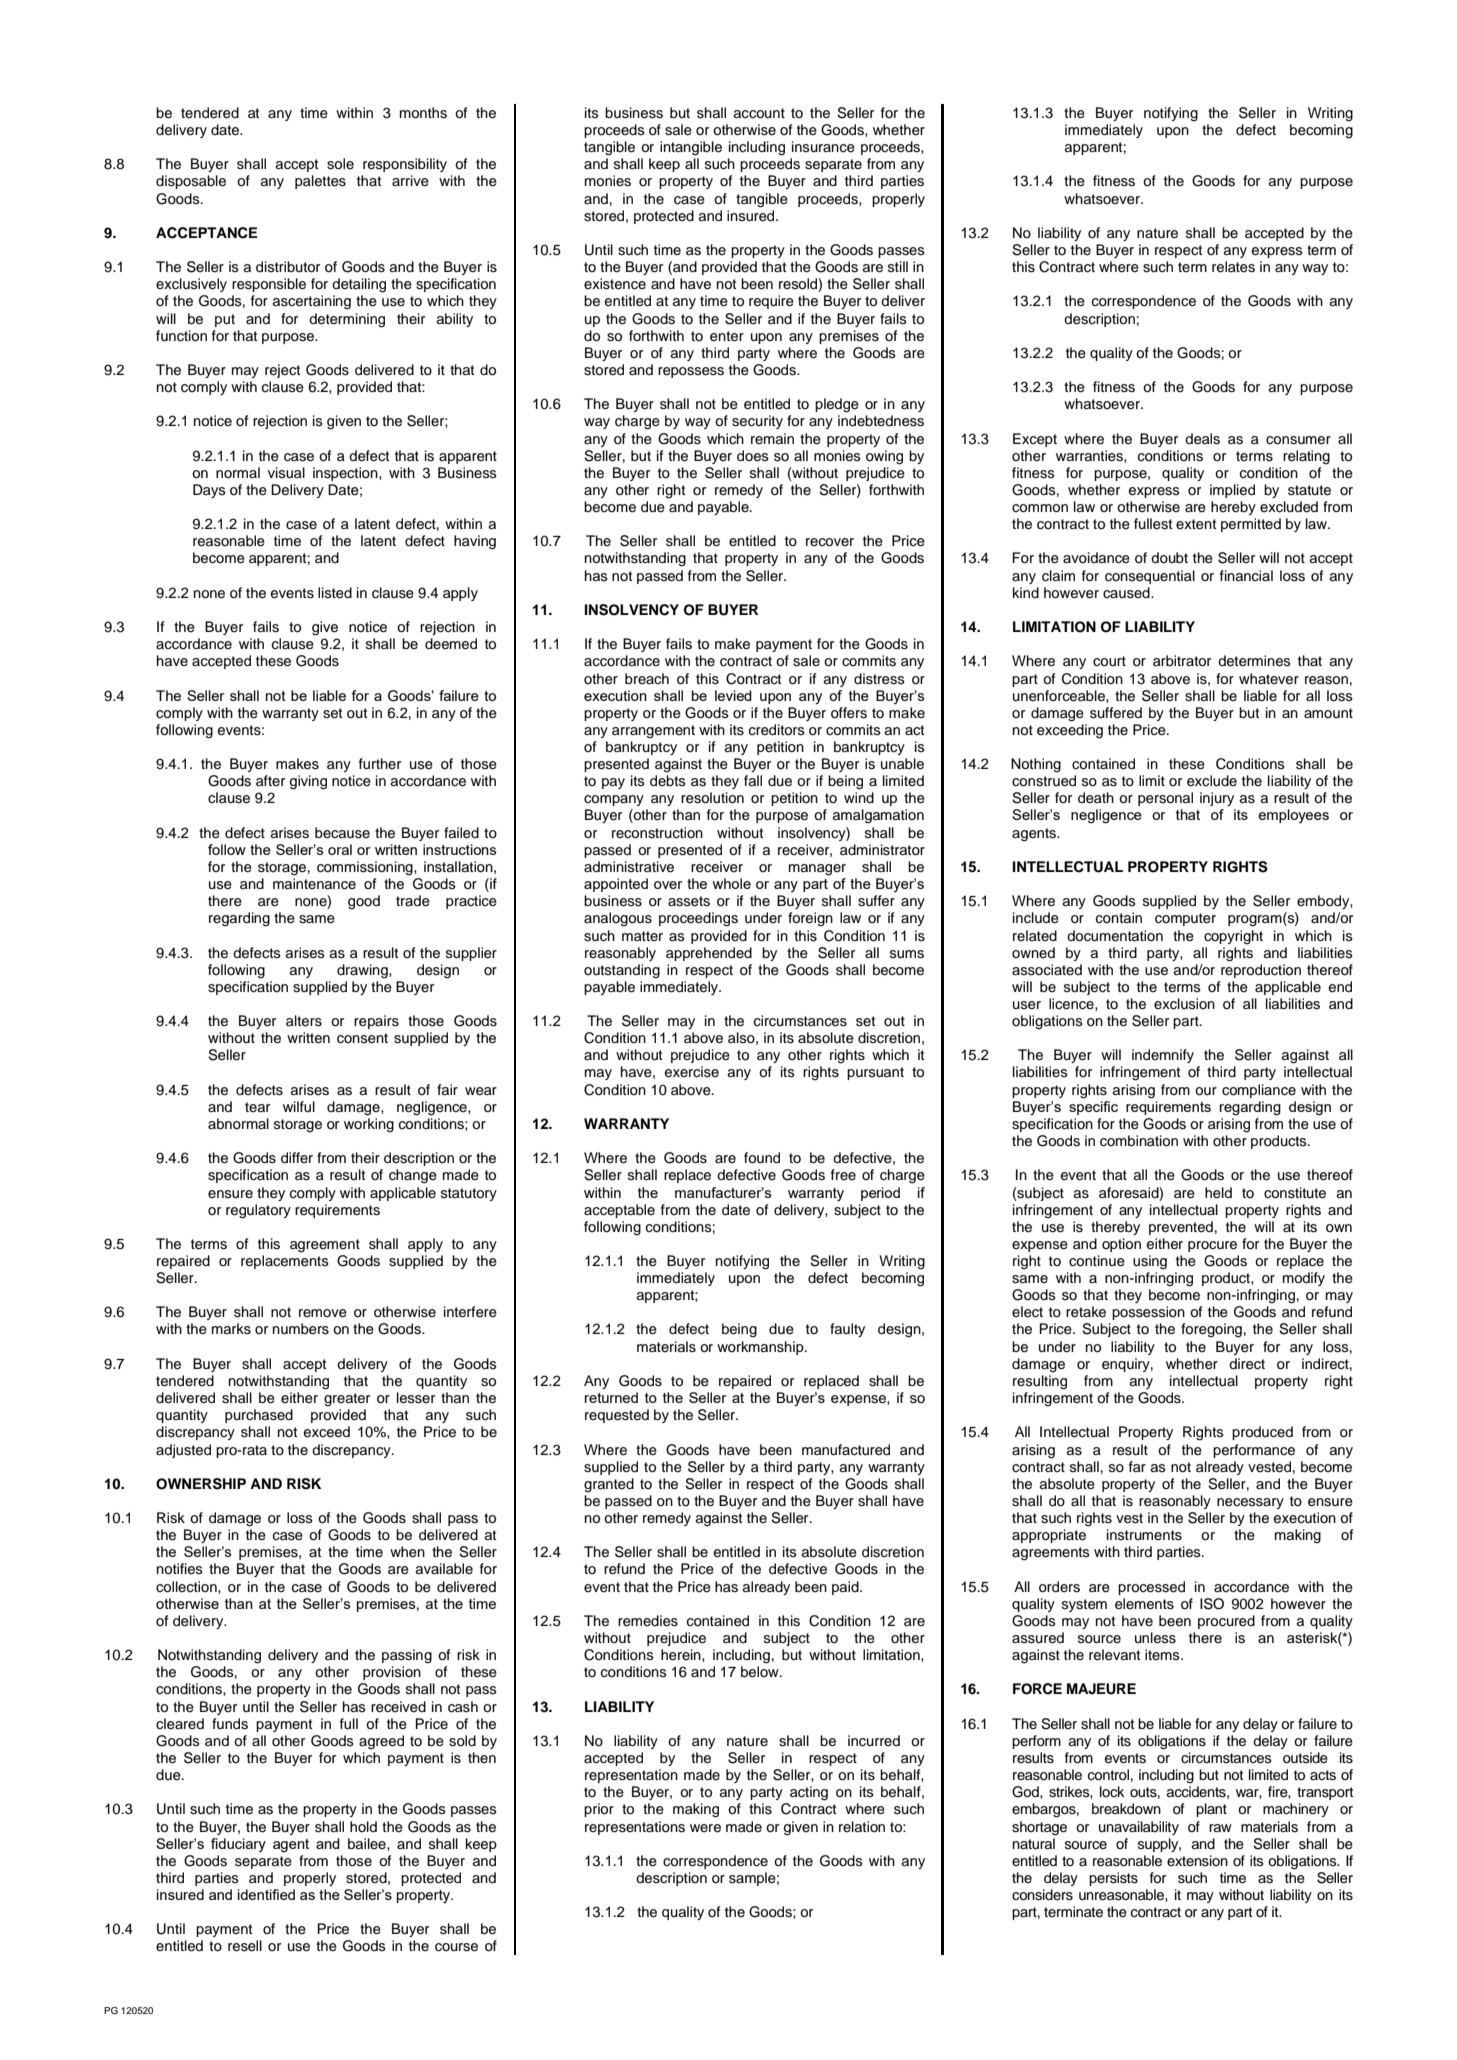 This page has height=2060, width=1457. Describe the element at coordinates (692, 1072) in the page. I see `exercise` at that location.
